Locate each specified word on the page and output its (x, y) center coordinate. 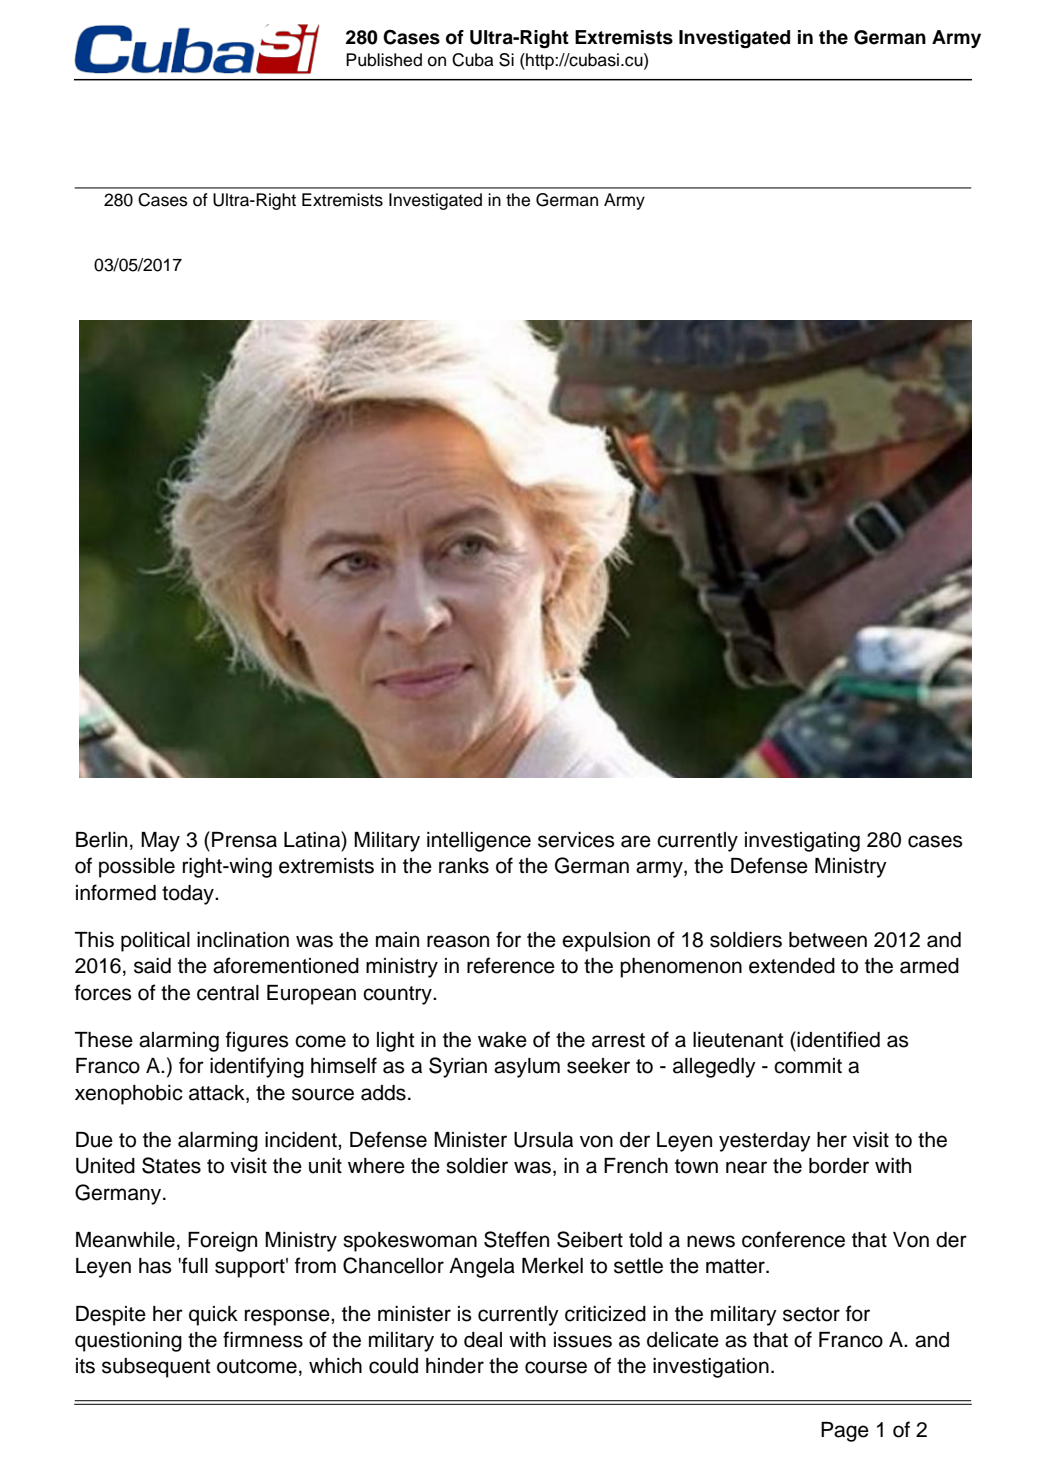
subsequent (156, 1368)
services (576, 840)
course (556, 1367)
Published (384, 60)
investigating (802, 842)
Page (845, 1432)
